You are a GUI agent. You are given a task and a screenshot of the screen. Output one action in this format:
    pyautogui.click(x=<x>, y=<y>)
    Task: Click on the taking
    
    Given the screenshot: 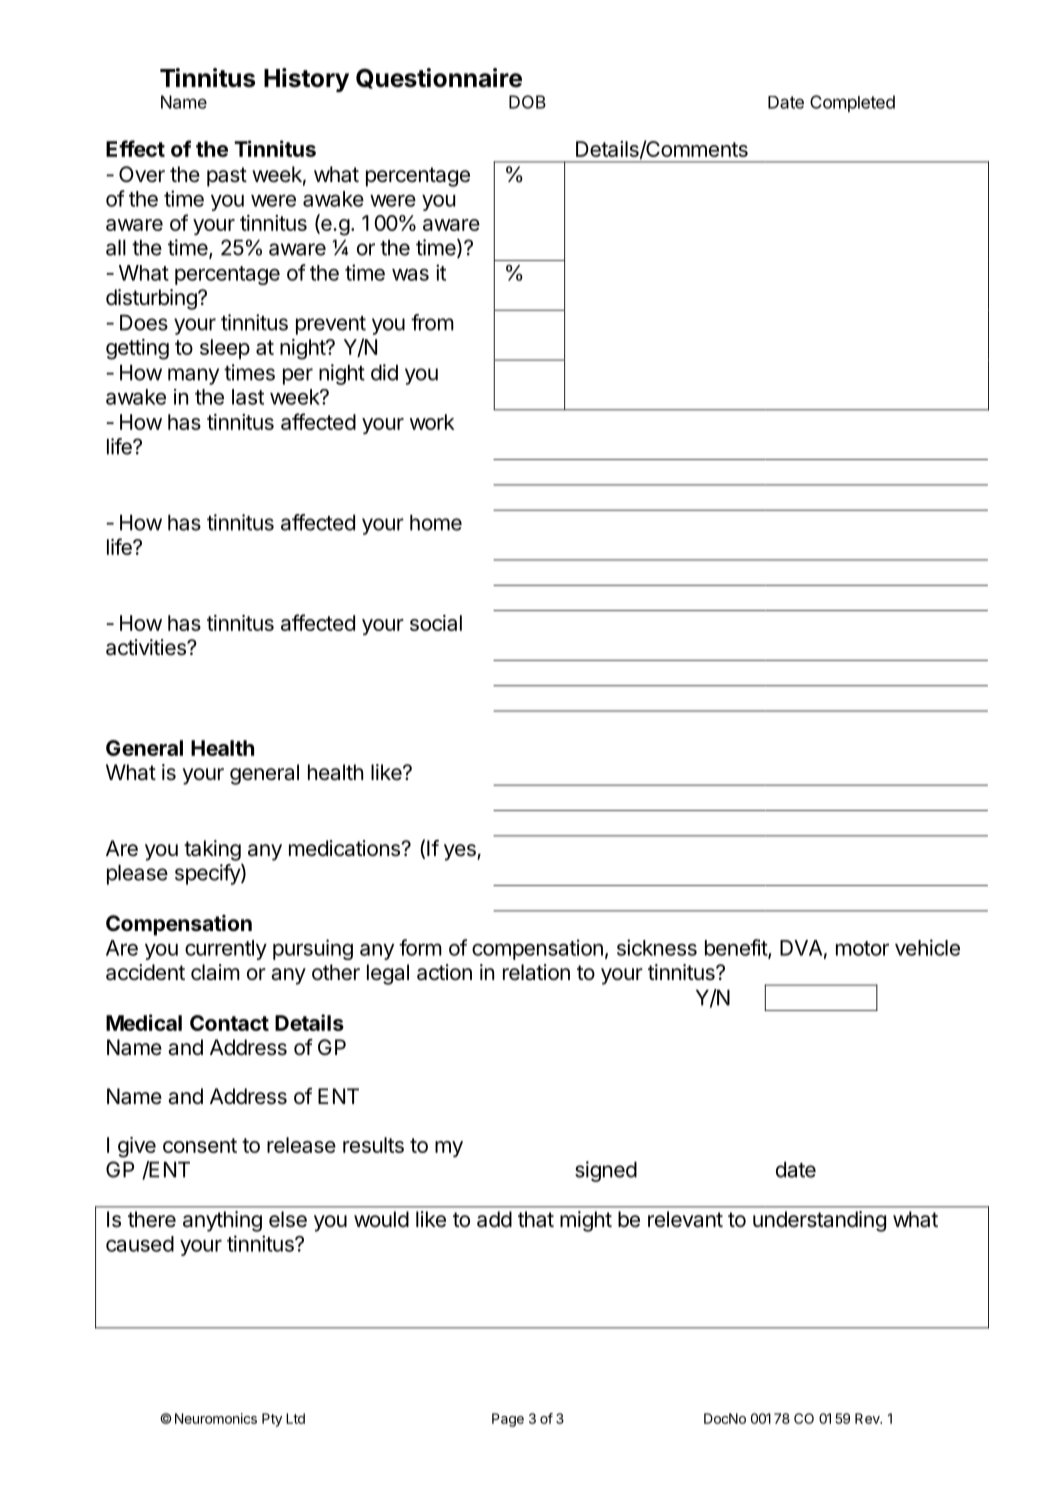 What is the action you would take?
    pyautogui.click(x=212, y=850)
